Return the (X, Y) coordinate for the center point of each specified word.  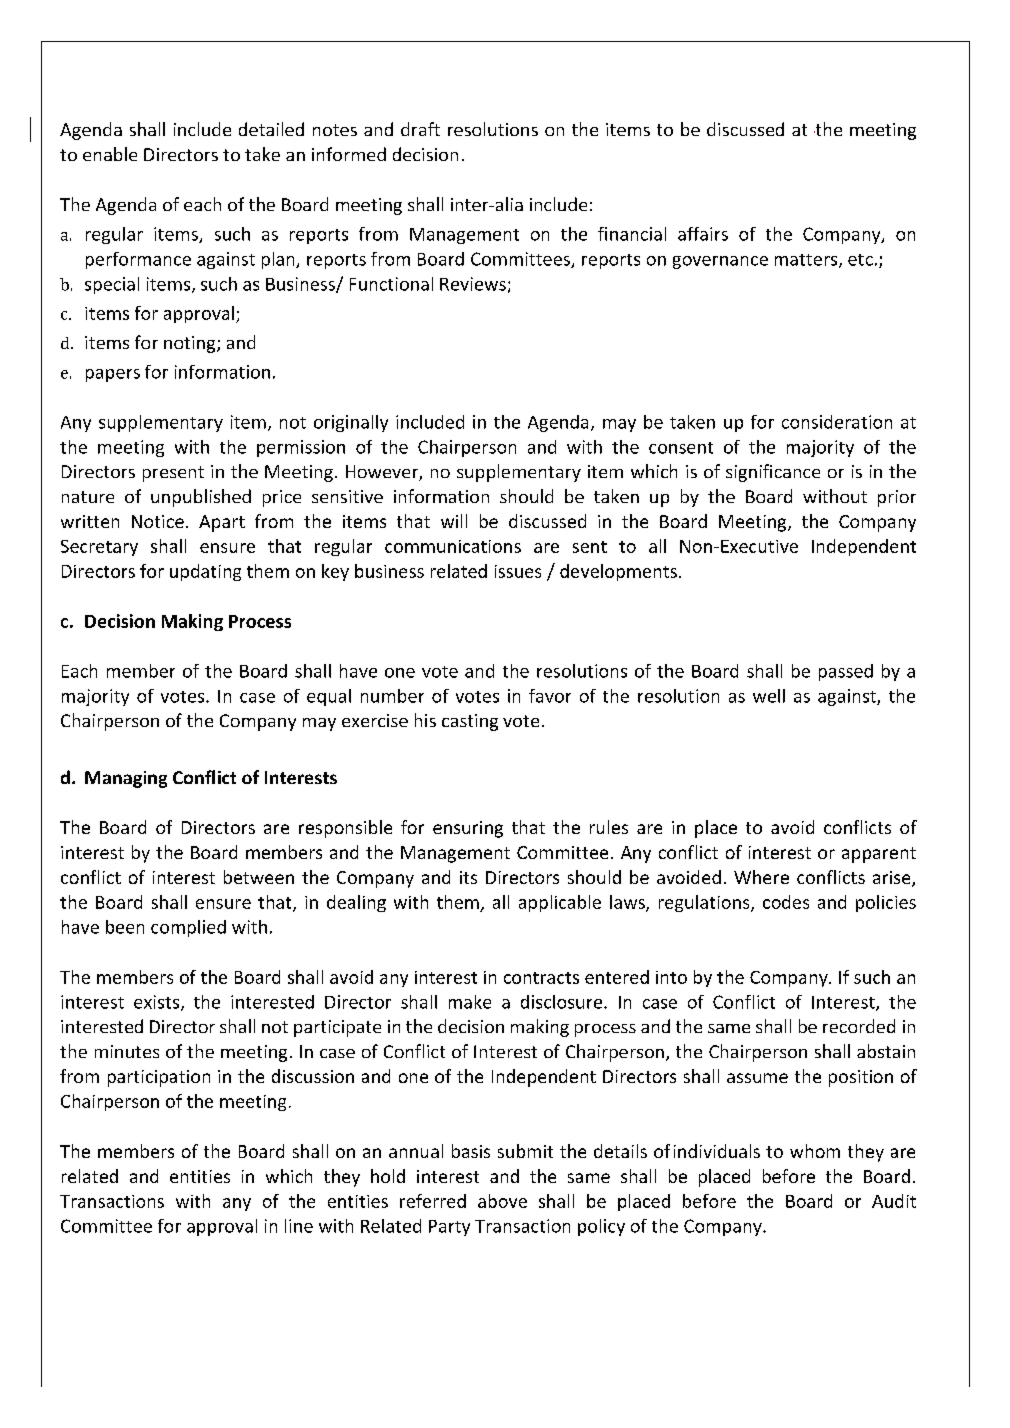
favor (550, 696)
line (299, 1226)
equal (329, 697)
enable (110, 154)
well (769, 696)
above (502, 1201)
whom (815, 1151)
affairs (703, 234)
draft (420, 129)
